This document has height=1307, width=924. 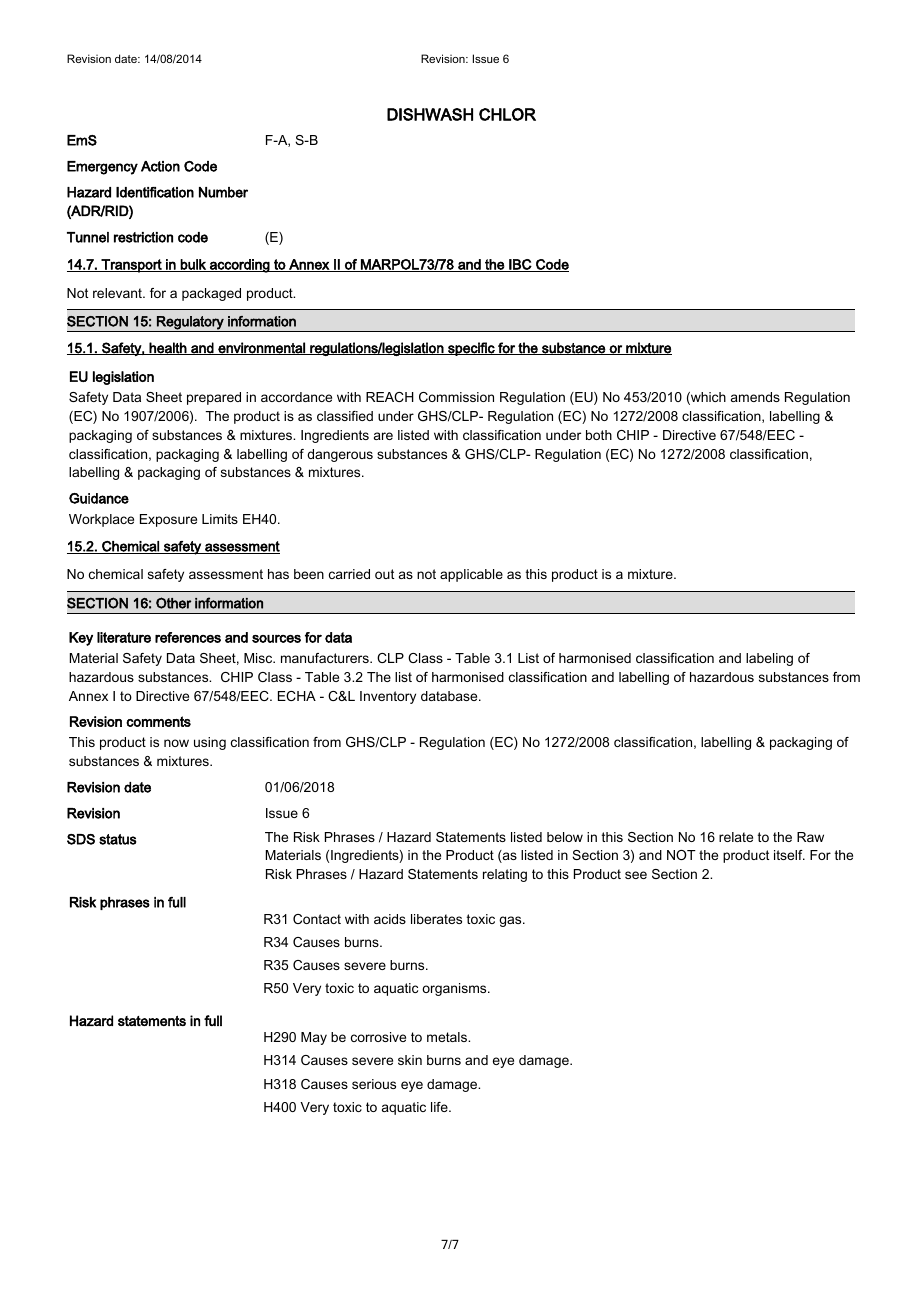 What do you see at coordinates (314, 1038) in the document?
I see `May` at bounding box center [314, 1038].
